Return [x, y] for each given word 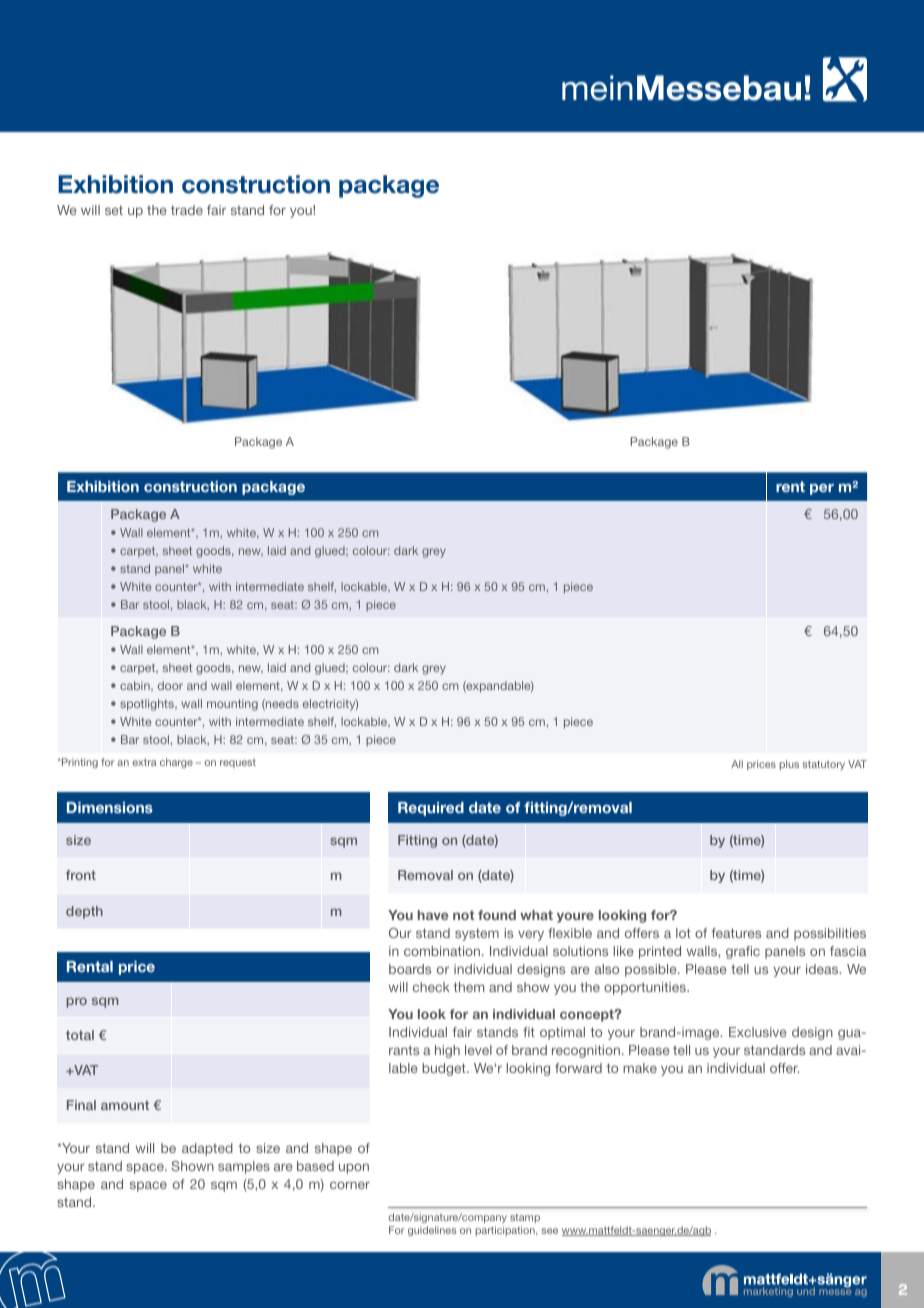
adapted [207, 1149]
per [822, 489]
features [736, 933]
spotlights [148, 705]
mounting [232, 705]
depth [84, 912]
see [550, 1231]
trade [187, 210]
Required [431, 809]
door [170, 685]
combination [442, 951]
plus [789, 765]
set [114, 210]
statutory [824, 765]
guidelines [432, 1231]
